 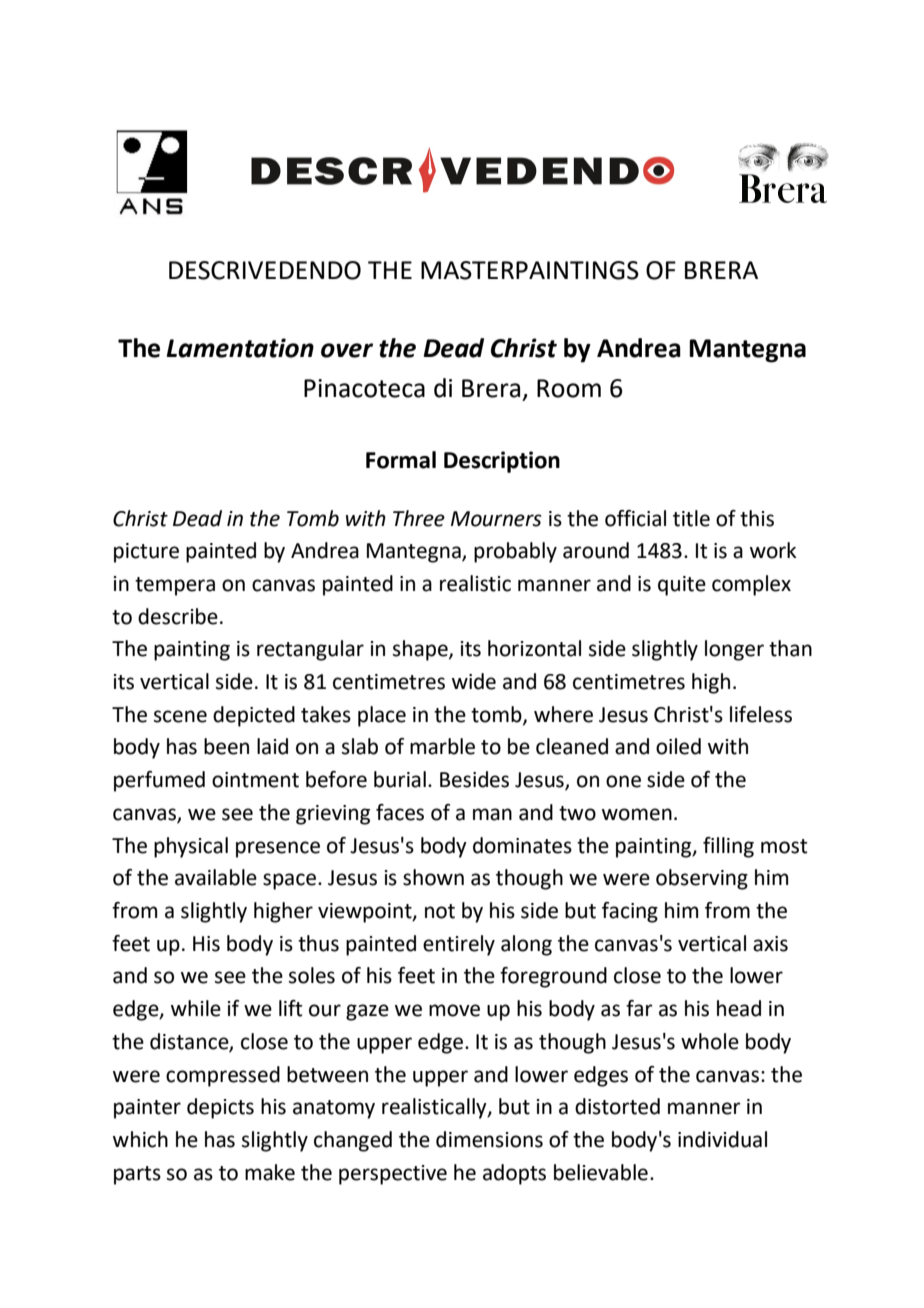 I want to click on axis, so click(x=770, y=944).
